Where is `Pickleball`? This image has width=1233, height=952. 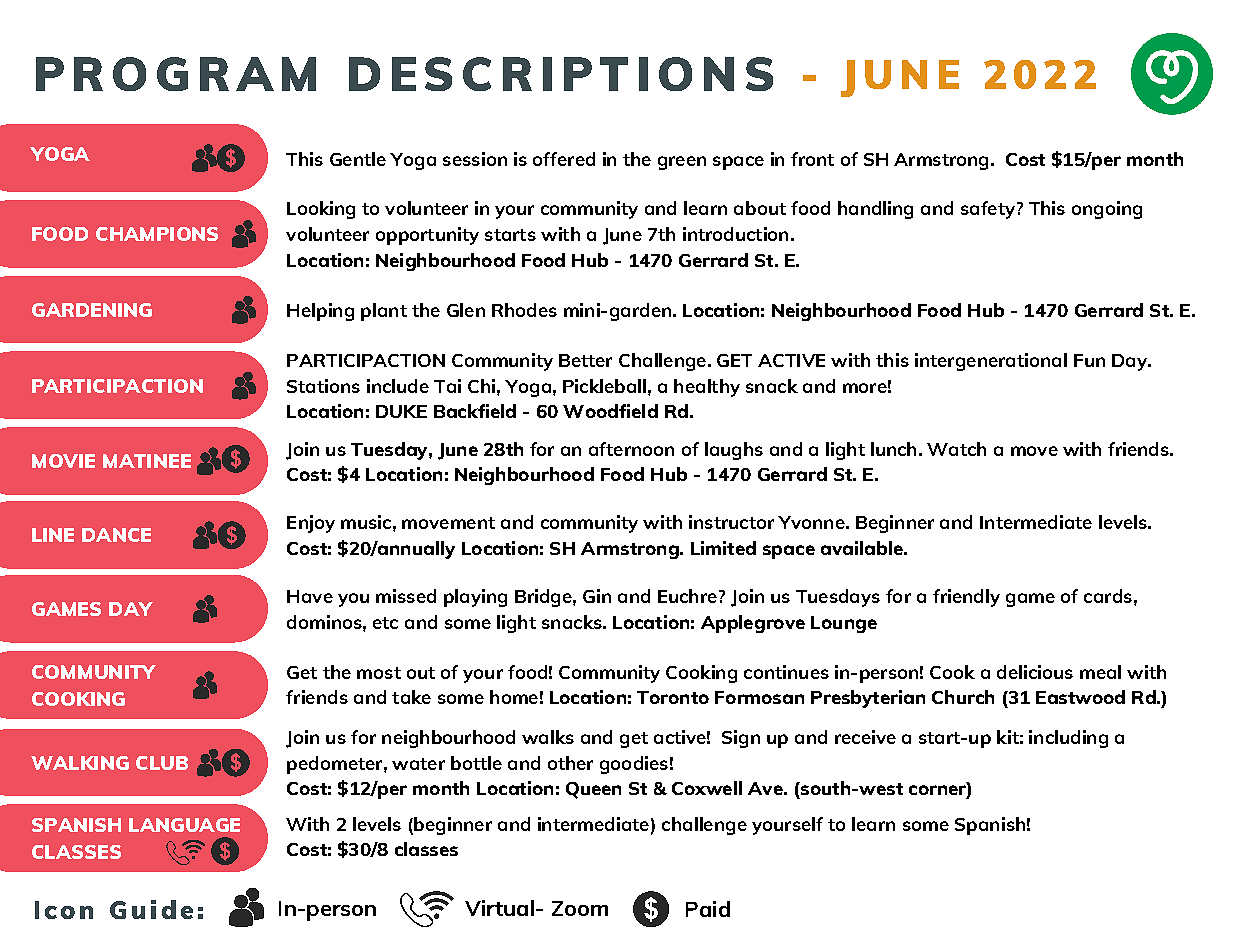 Pickleball is located at coordinates (604, 386).
